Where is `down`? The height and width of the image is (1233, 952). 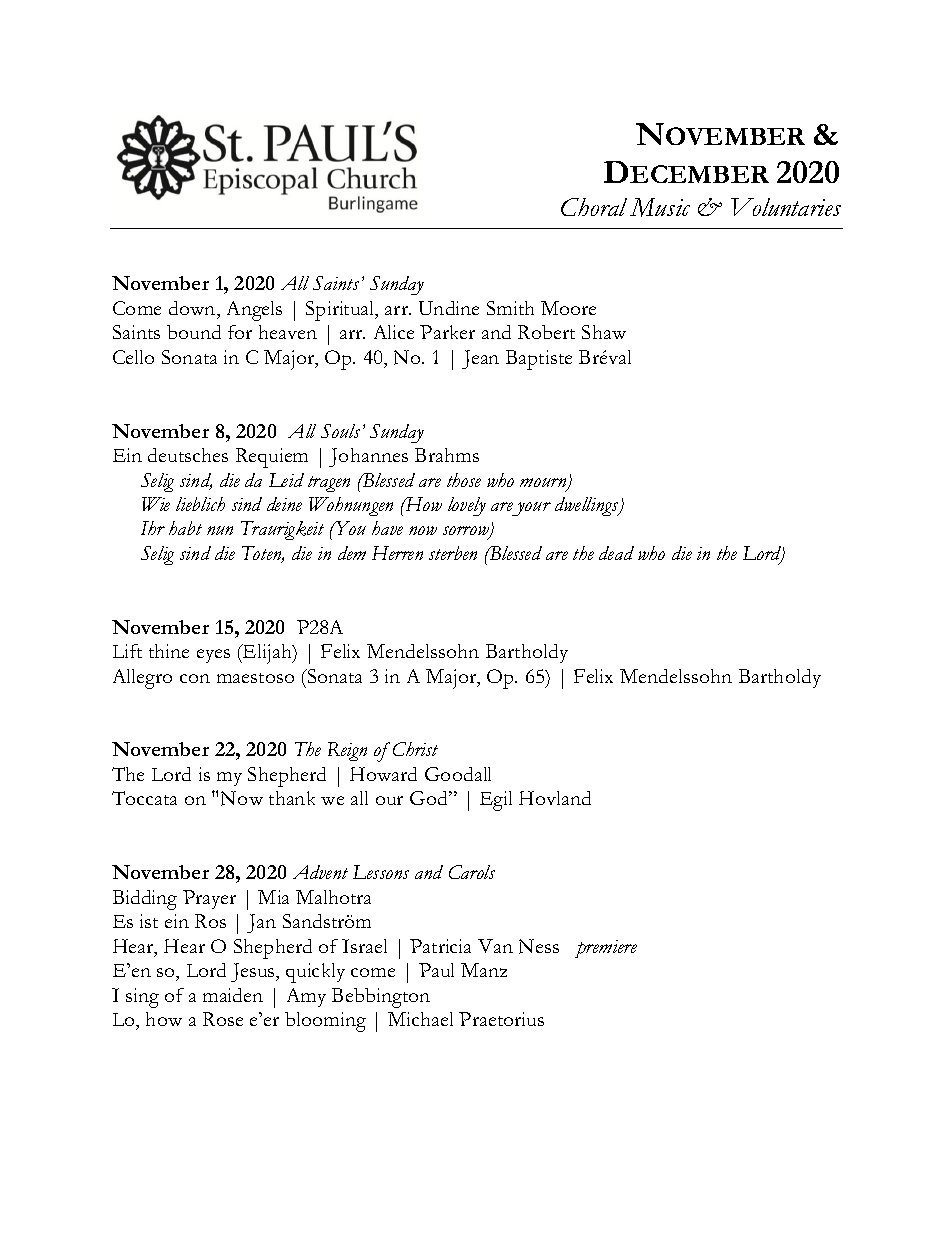 down is located at coordinates (193, 308).
